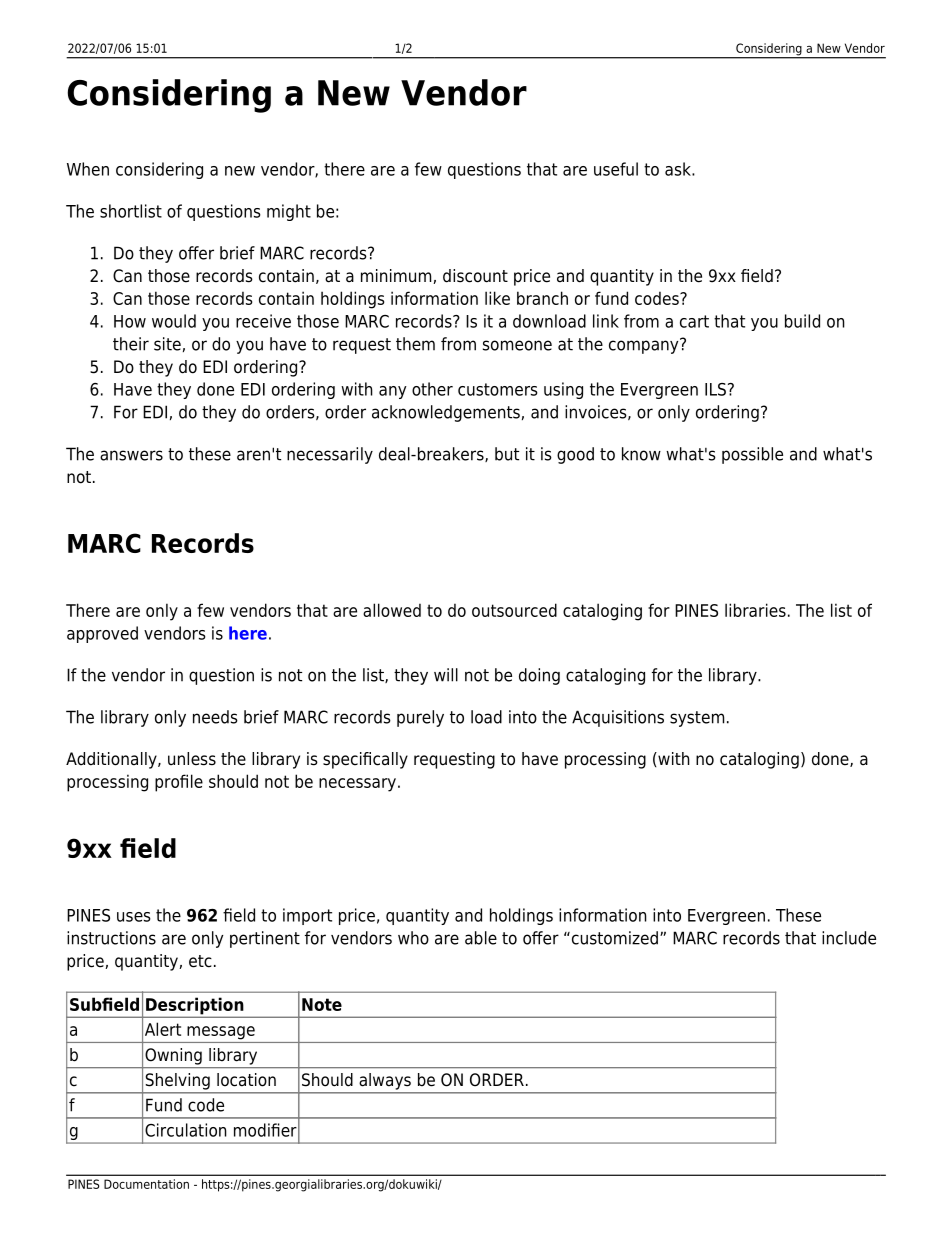  I want to click on unless, so click(192, 759).
